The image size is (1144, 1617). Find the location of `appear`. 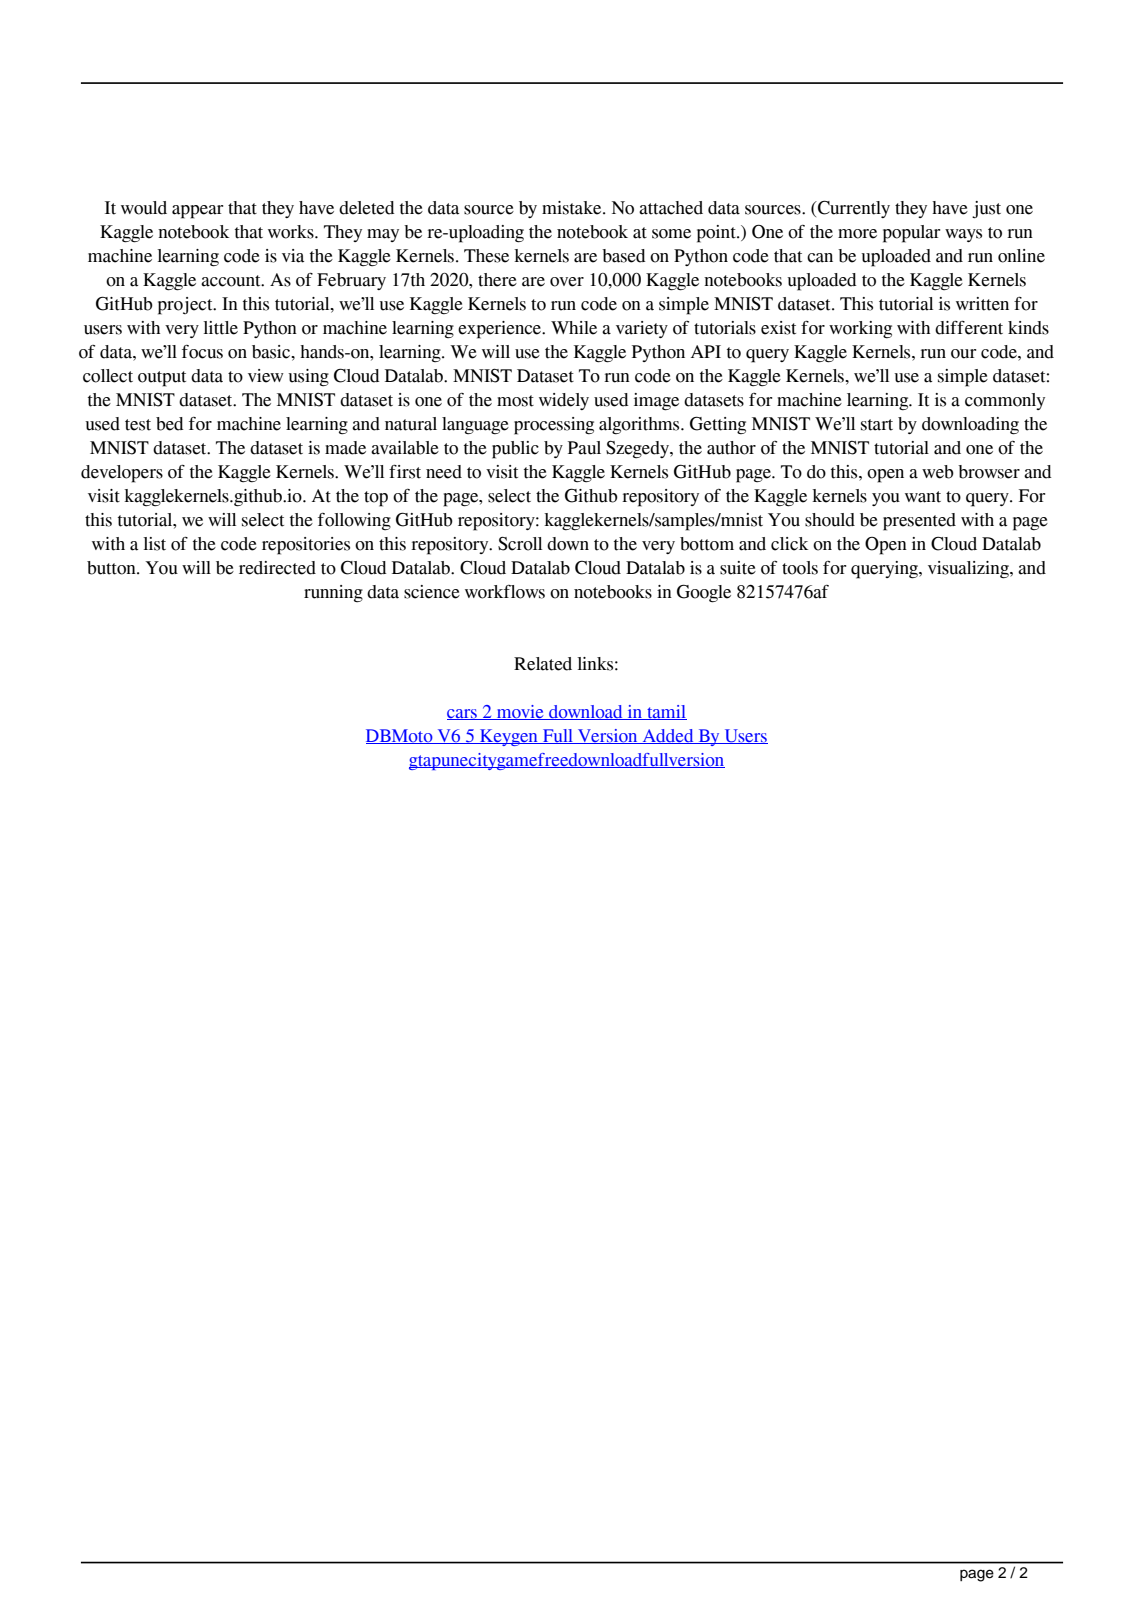

appear is located at coordinates (197, 212).
